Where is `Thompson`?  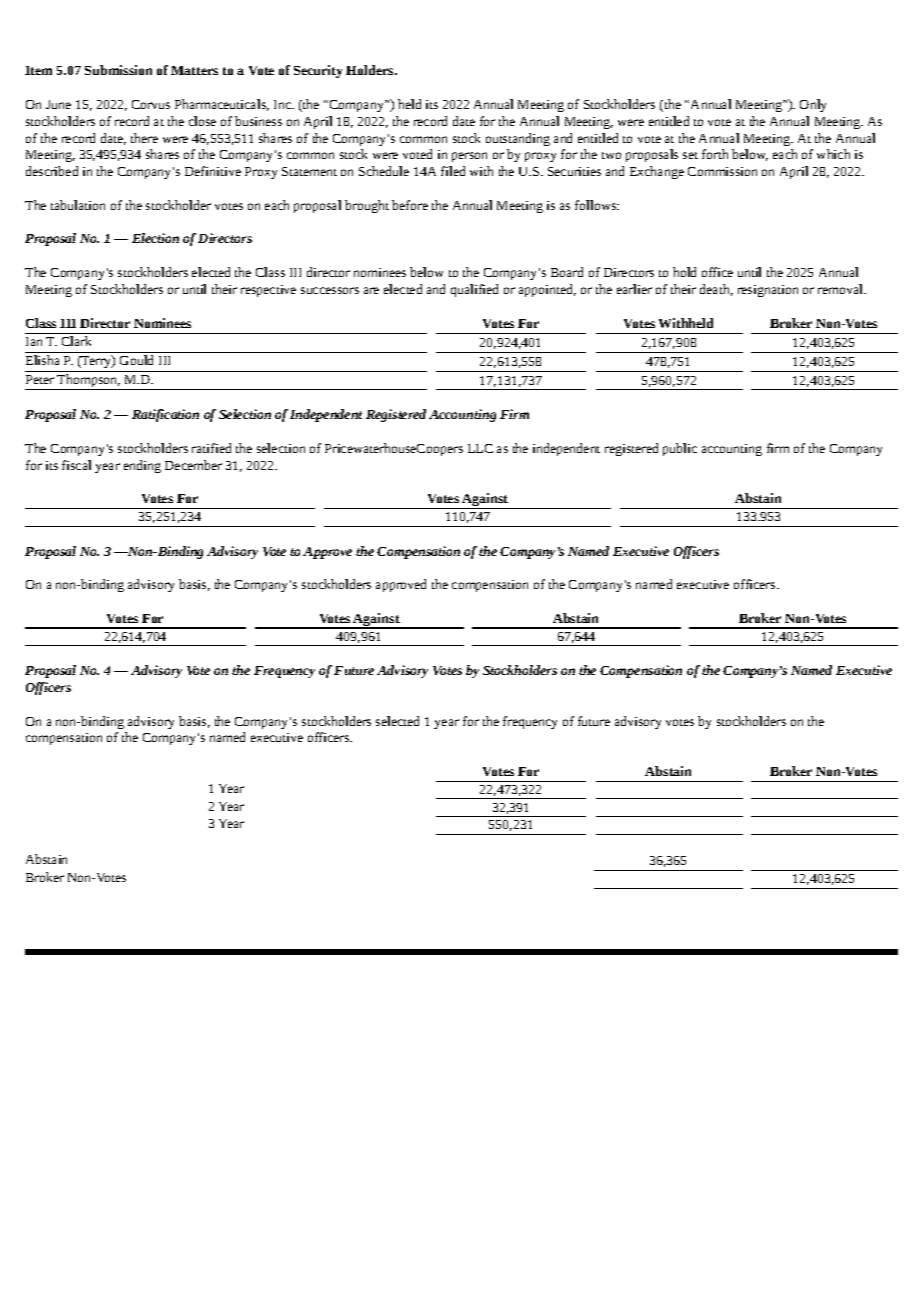 Thompson is located at coordinates (88, 382).
